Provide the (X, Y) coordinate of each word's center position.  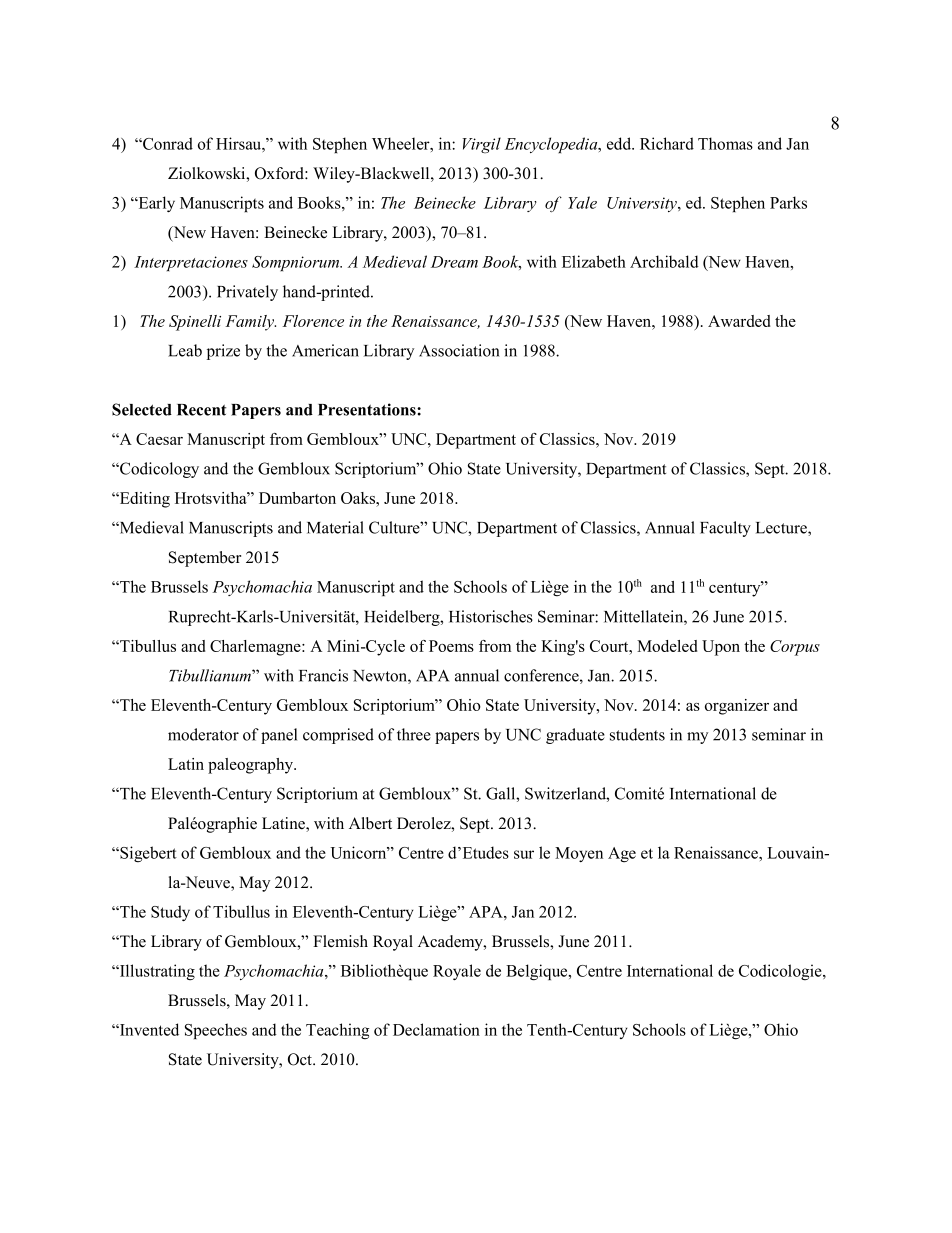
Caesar (159, 439)
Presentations (368, 409)
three (414, 734)
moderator (203, 734)
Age (622, 855)
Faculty (725, 529)
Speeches (216, 1031)
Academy (451, 943)
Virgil (482, 145)
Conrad (167, 143)
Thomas (725, 143)
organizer (737, 707)
